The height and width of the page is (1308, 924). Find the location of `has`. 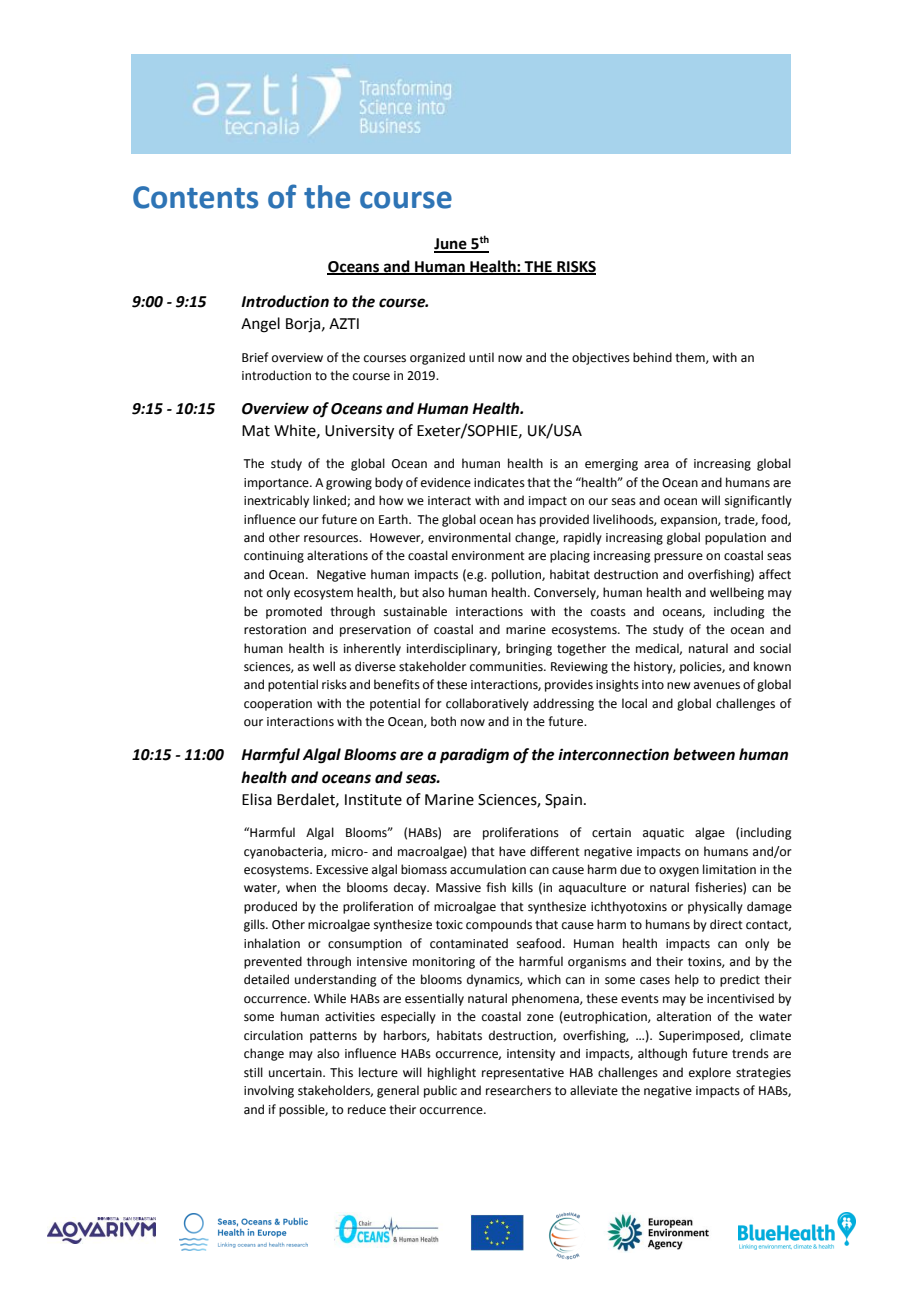

has is located at coordinates (526, 519).
